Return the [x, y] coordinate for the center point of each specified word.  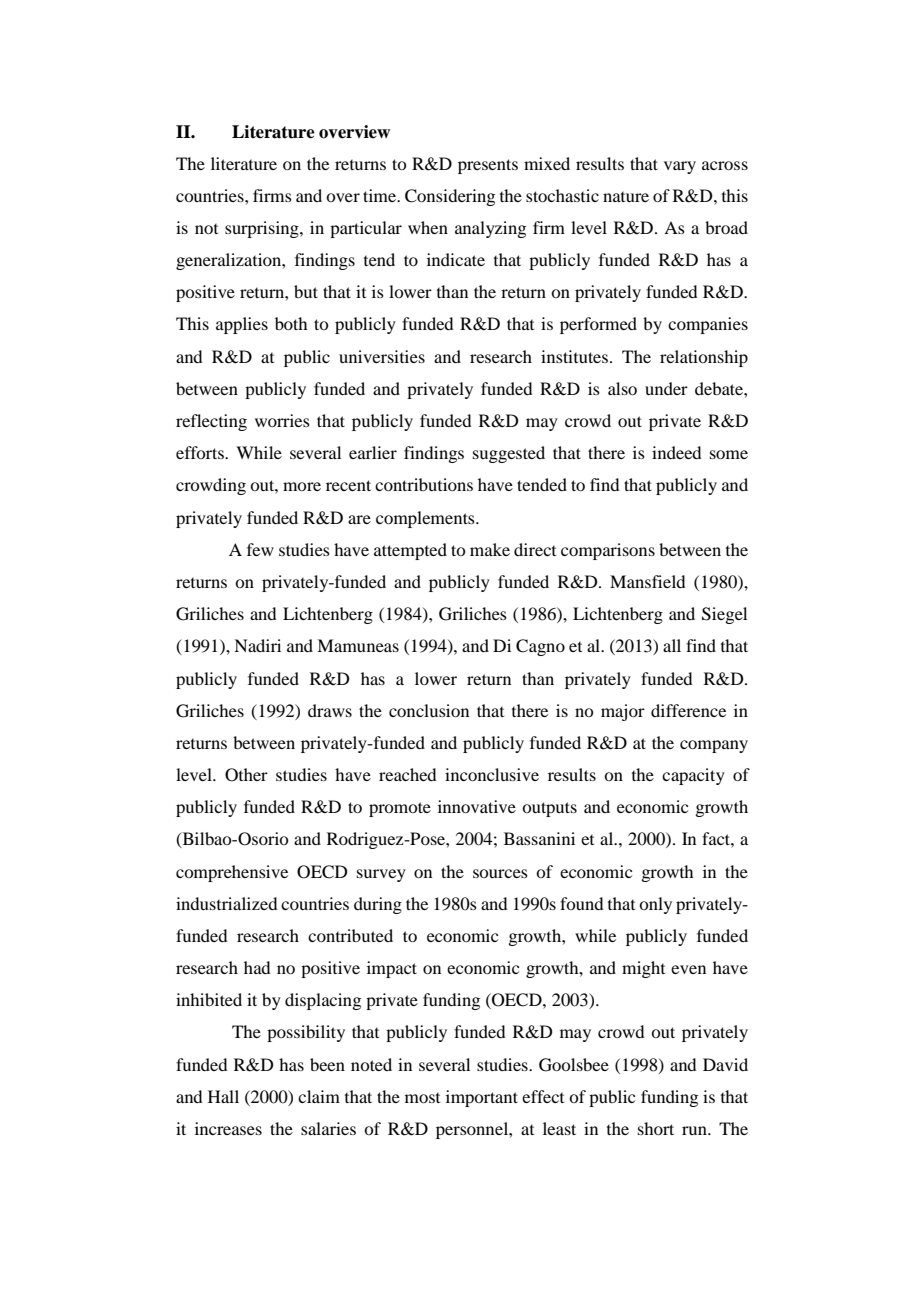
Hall [223, 1096]
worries [282, 420]
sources [500, 873]
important [482, 1098]
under [666, 388]
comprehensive [232, 873]
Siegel [724, 615]
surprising [263, 229]
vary [680, 167]
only [655, 905]
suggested [509, 454]
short [656, 1128]
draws [330, 710]
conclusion [429, 710]
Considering [450, 197]
